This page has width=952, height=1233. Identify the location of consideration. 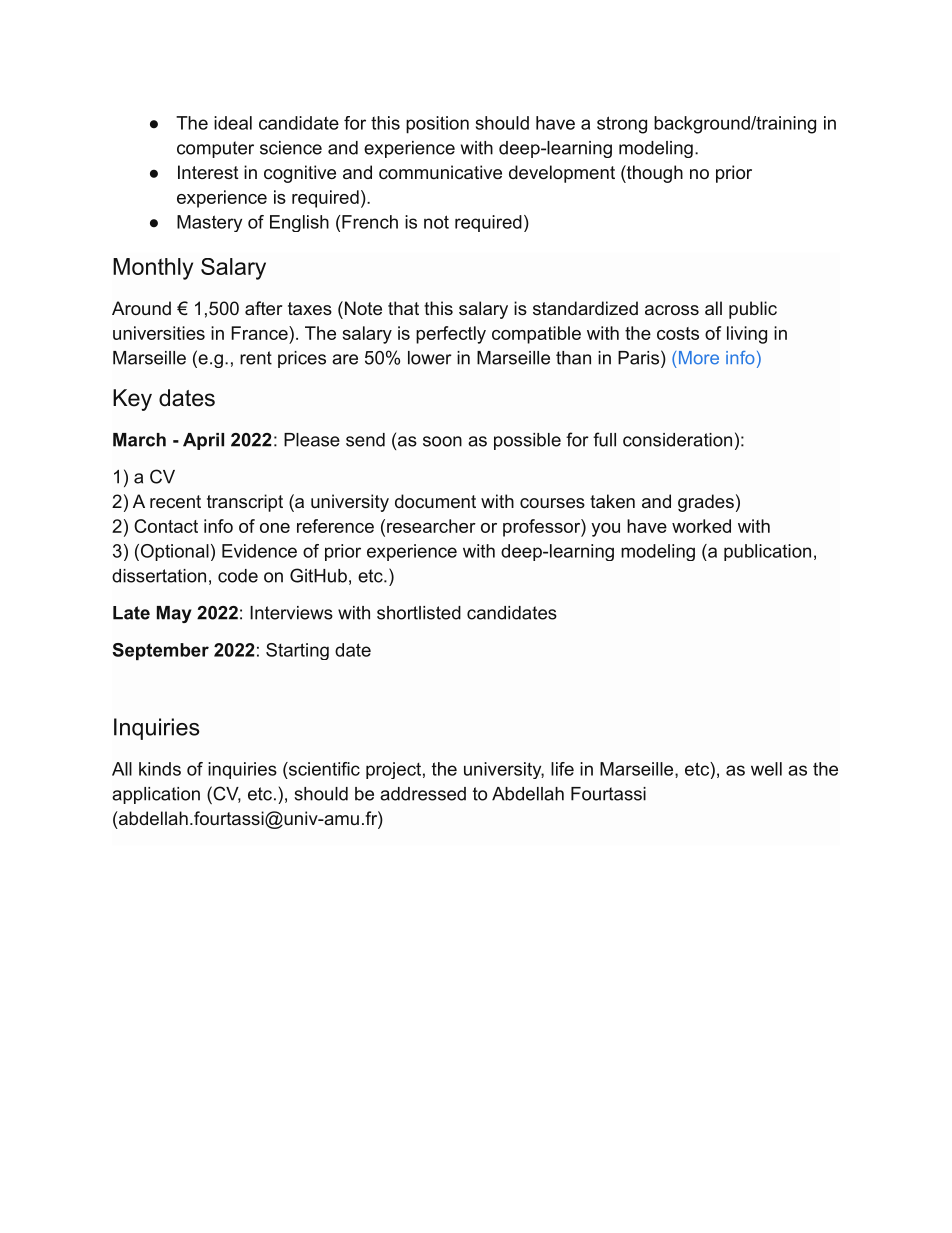
(677, 440).
